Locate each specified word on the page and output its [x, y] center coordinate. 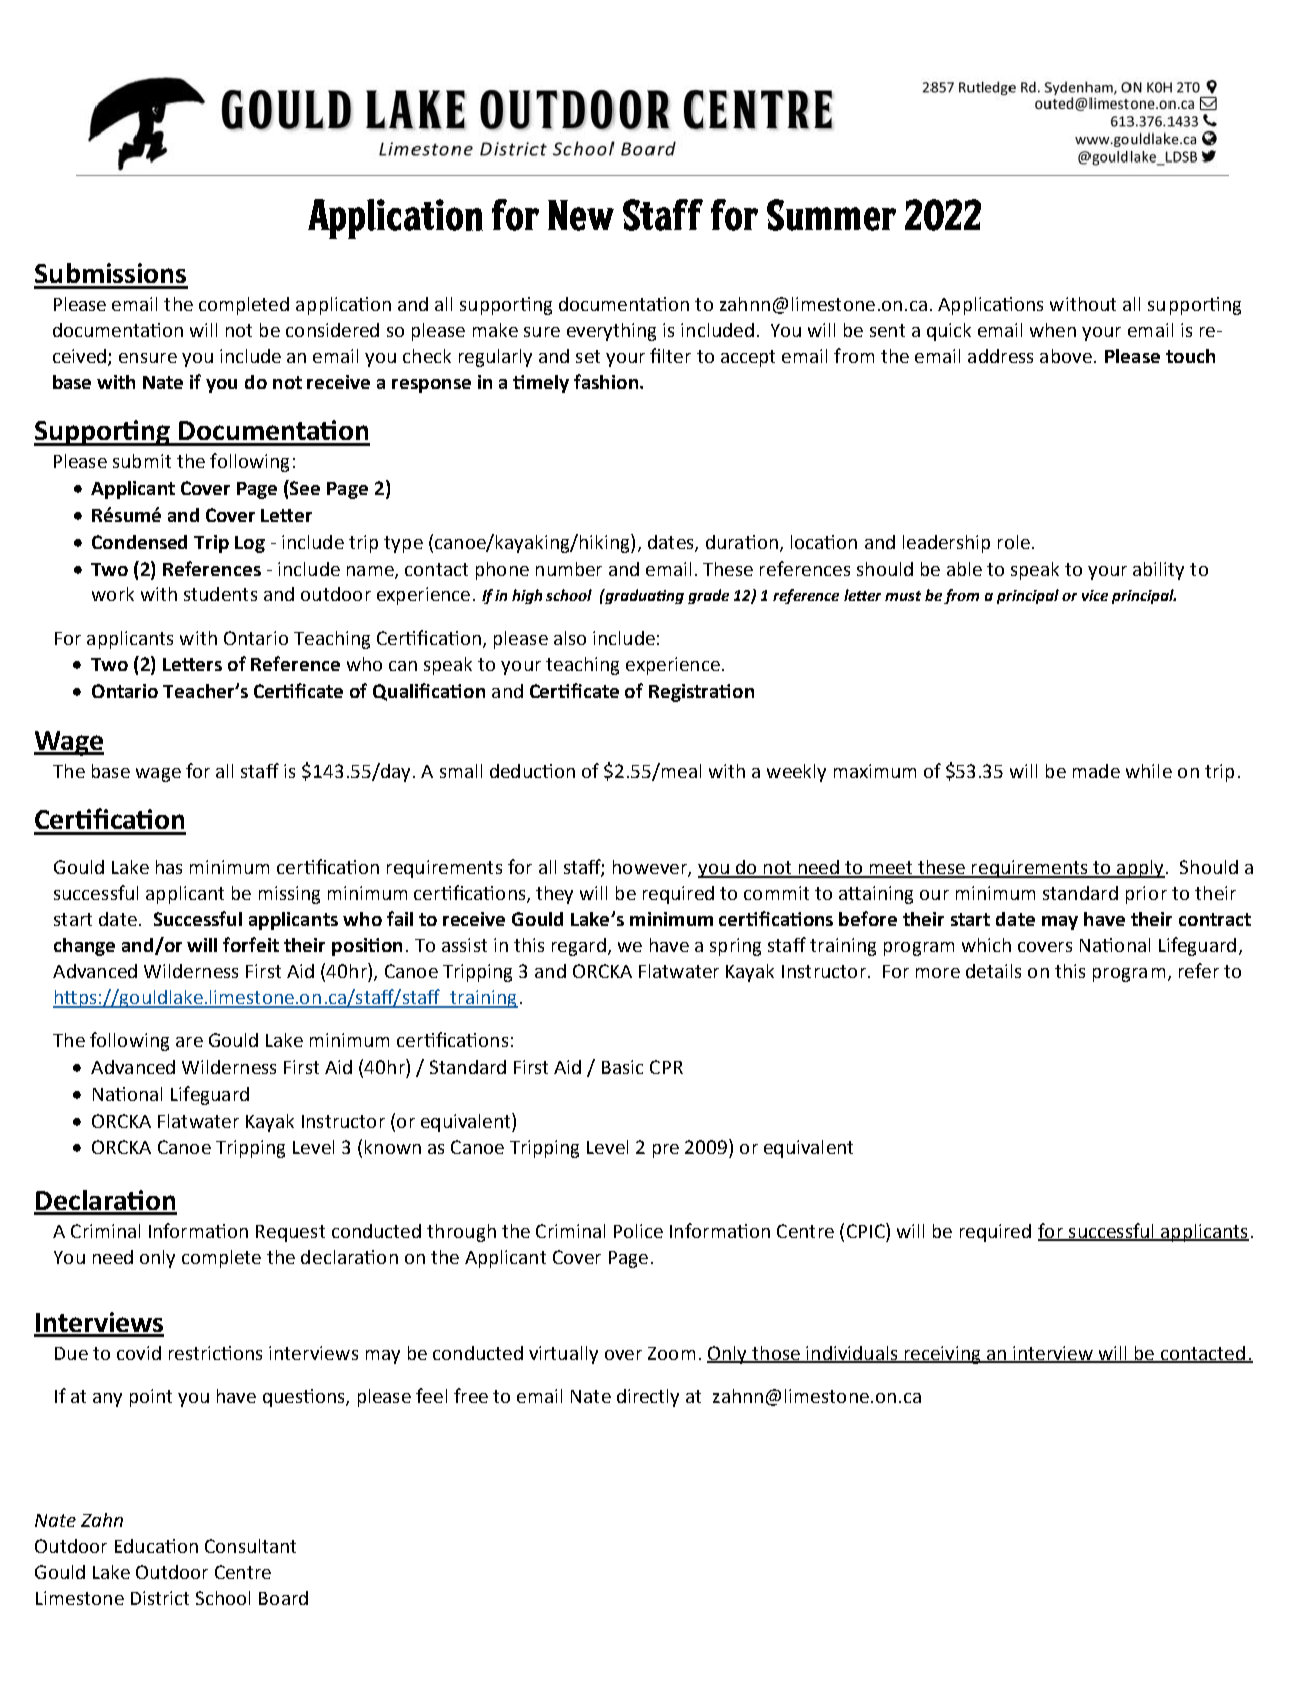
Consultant [250, 1546]
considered [332, 330]
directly [648, 1398]
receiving [942, 1355]
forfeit [251, 944]
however [651, 868]
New [581, 215]
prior [1146, 895]
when [1053, 330]
